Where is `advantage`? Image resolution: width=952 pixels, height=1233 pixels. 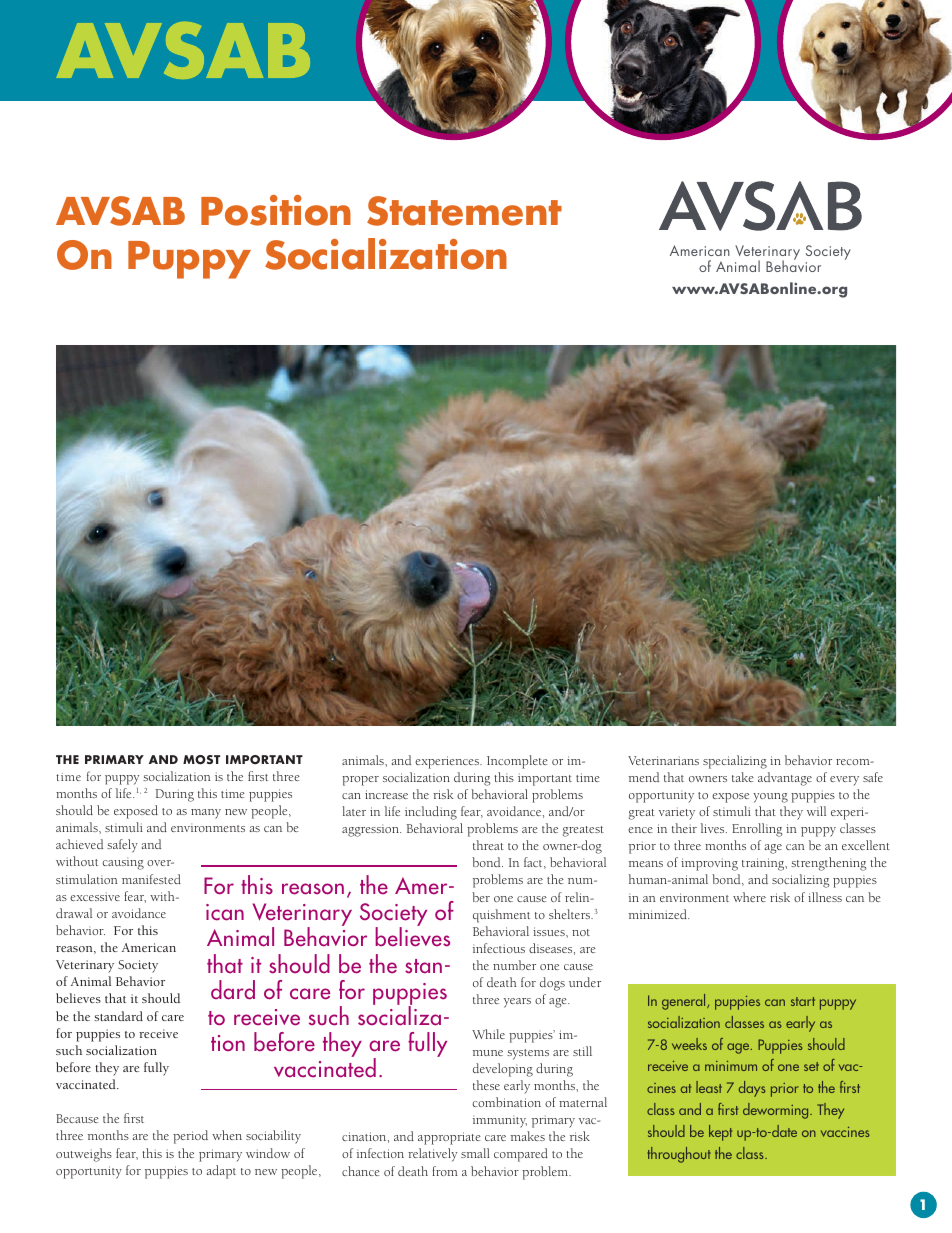
advantage is located at coordinates (785, 779).
